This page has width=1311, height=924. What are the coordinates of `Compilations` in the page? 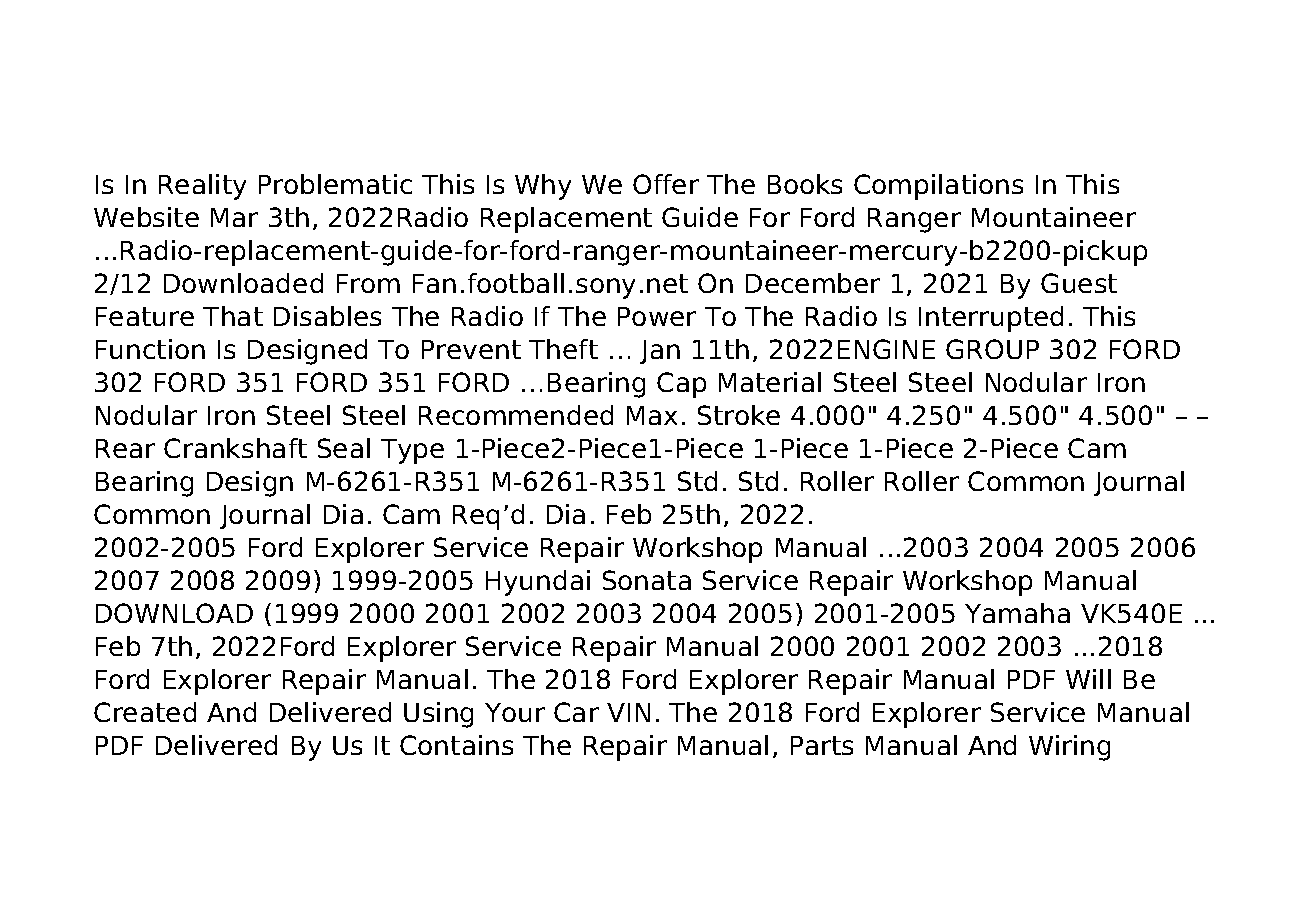 It's located at (938, 187).
